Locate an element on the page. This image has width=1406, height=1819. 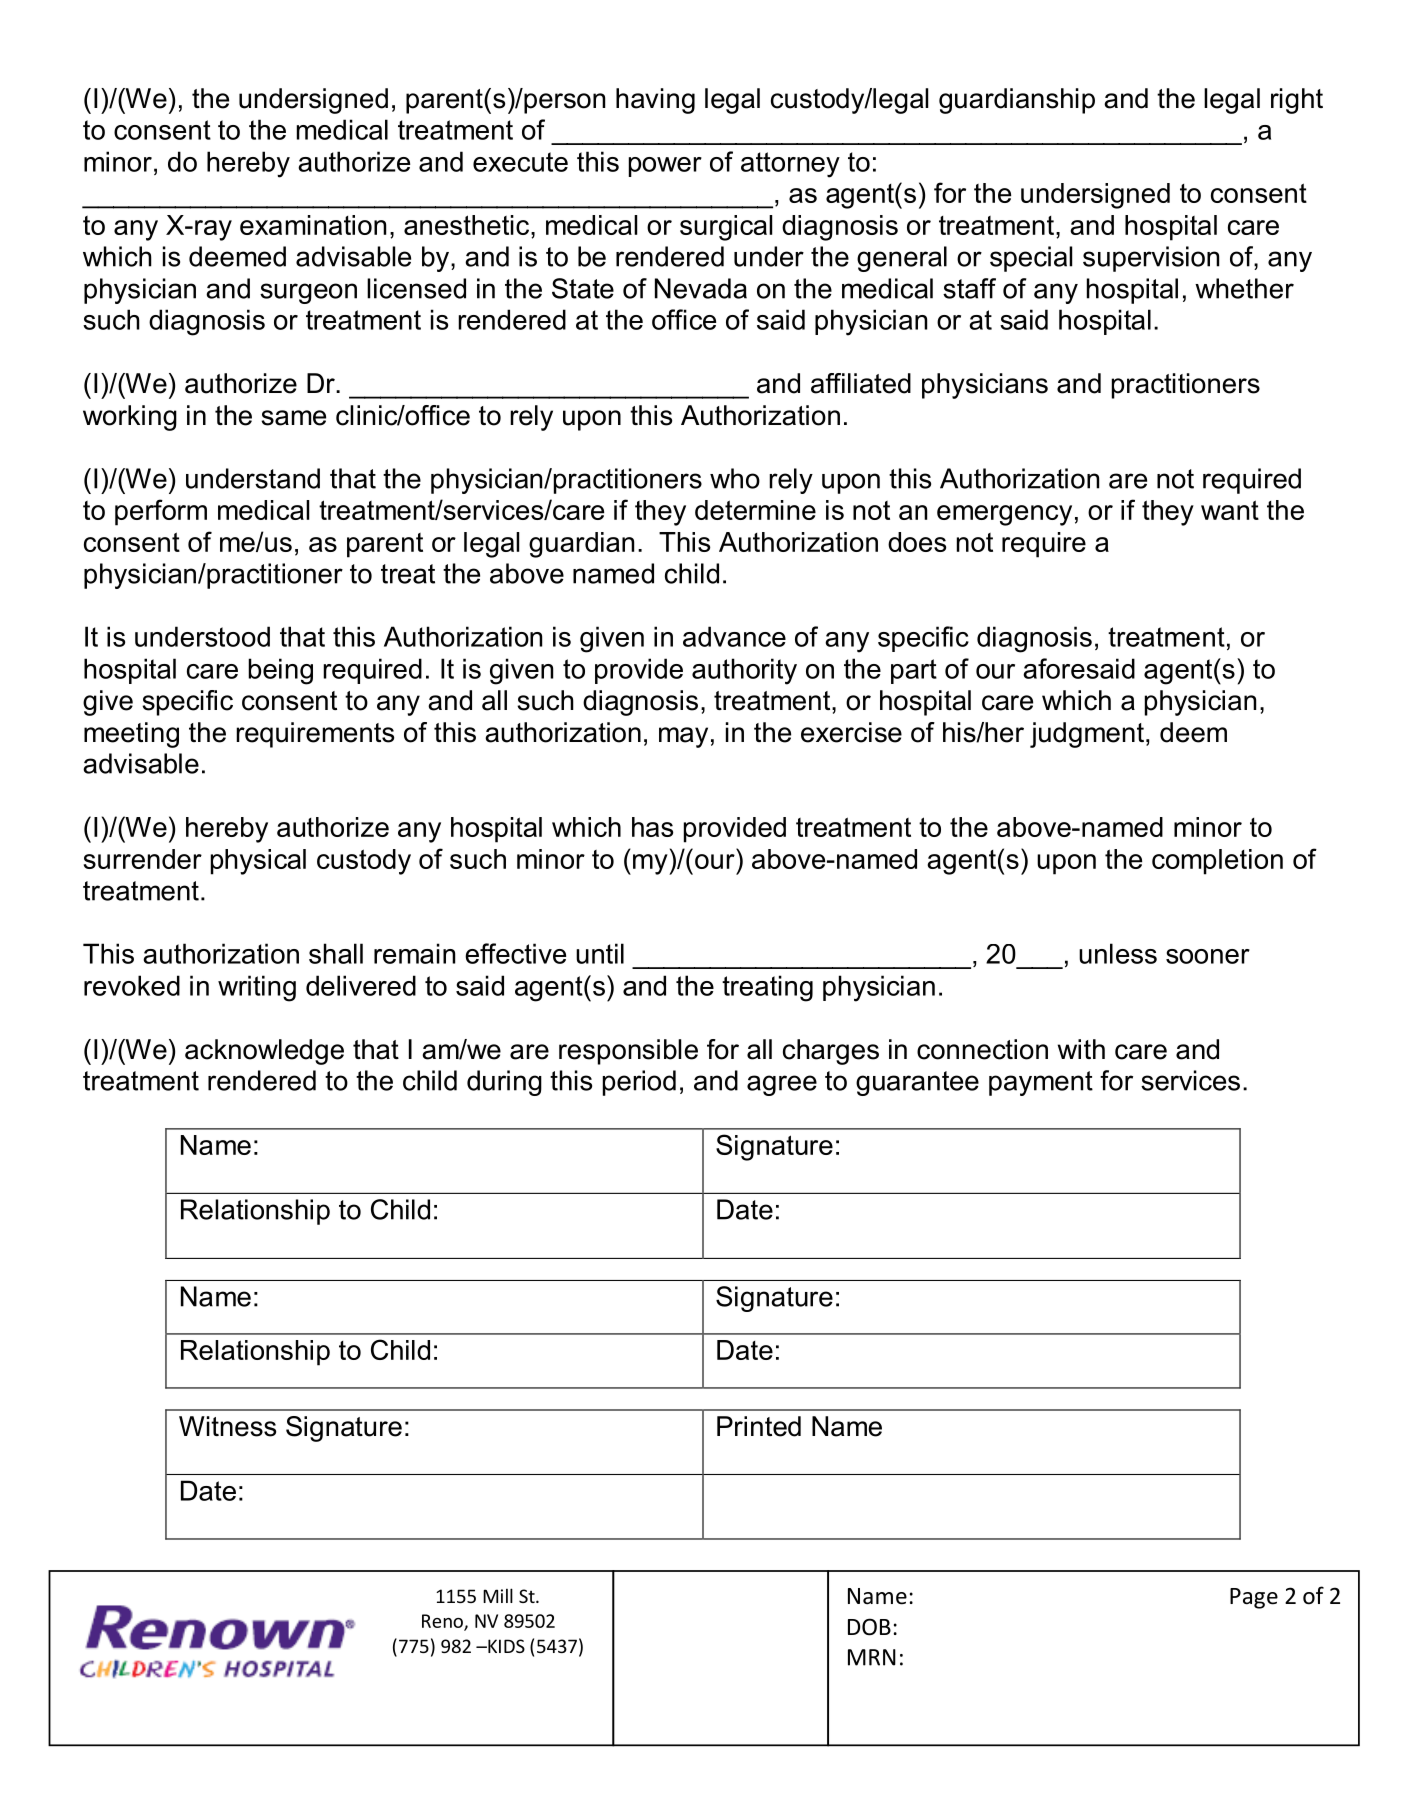
with is located at coordinates (1081, 1049).
